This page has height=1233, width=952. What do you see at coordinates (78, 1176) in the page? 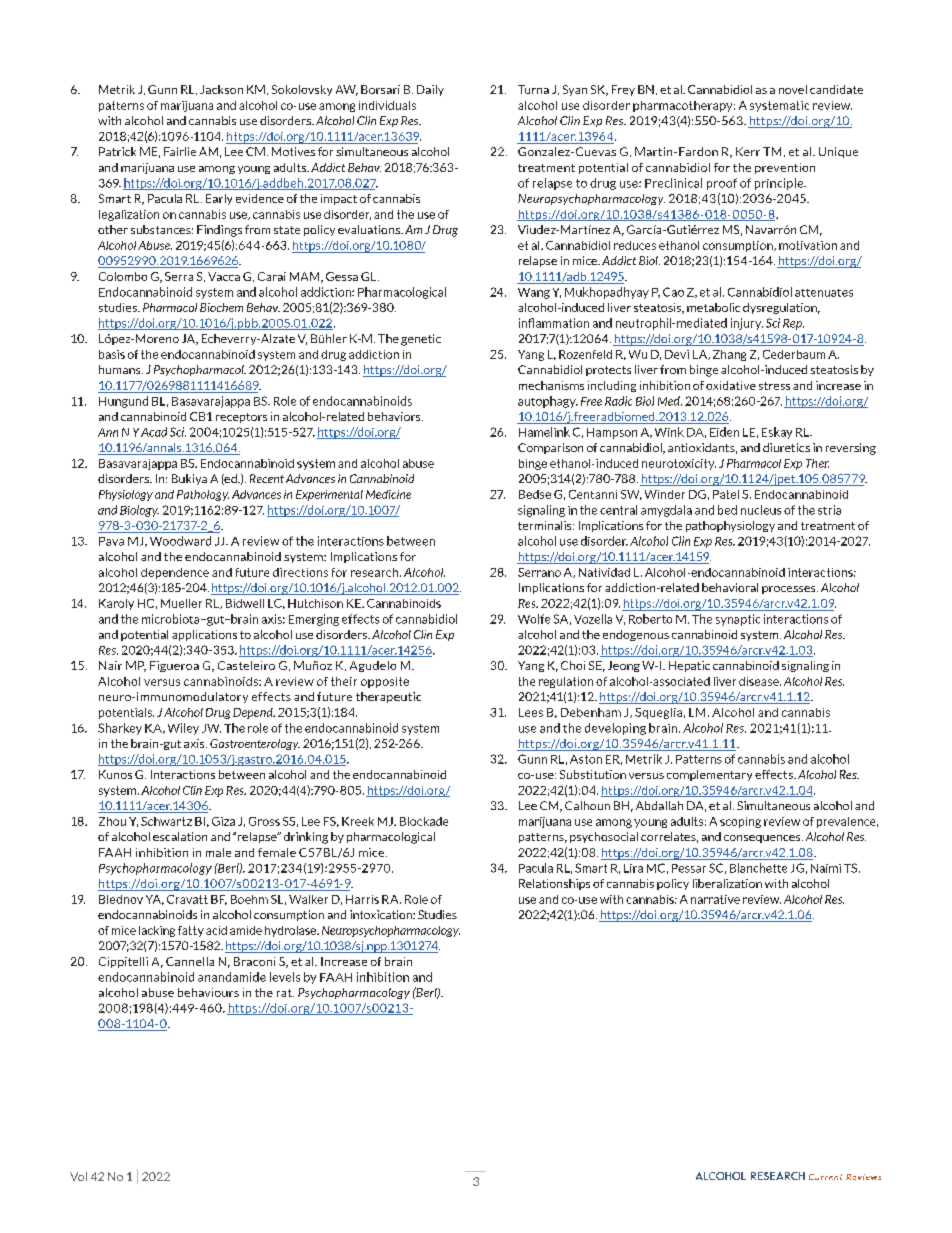
I see `Vol` at bounding box center [78, 1176].
